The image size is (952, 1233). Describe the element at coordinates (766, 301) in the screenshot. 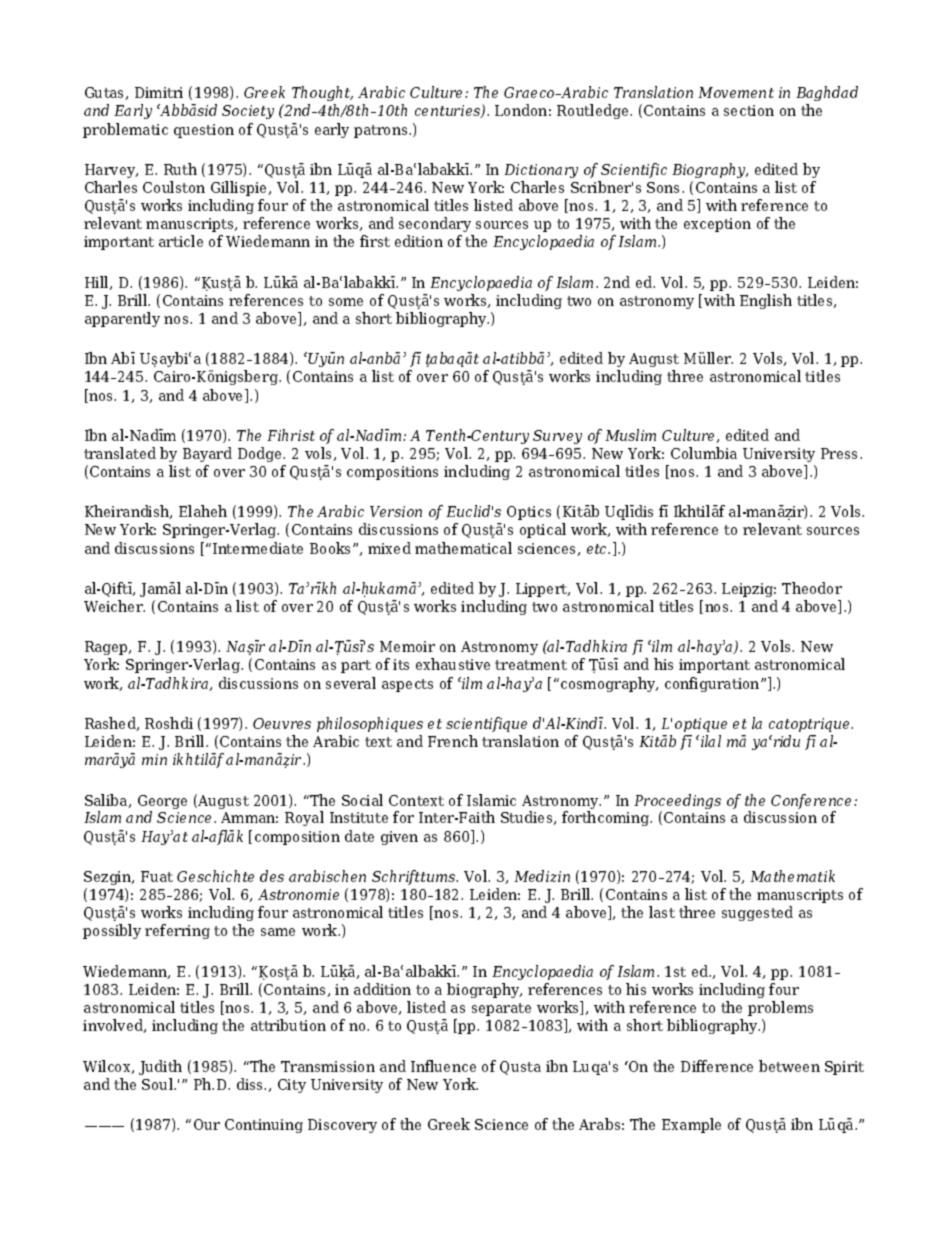

I see `English` at that location.
